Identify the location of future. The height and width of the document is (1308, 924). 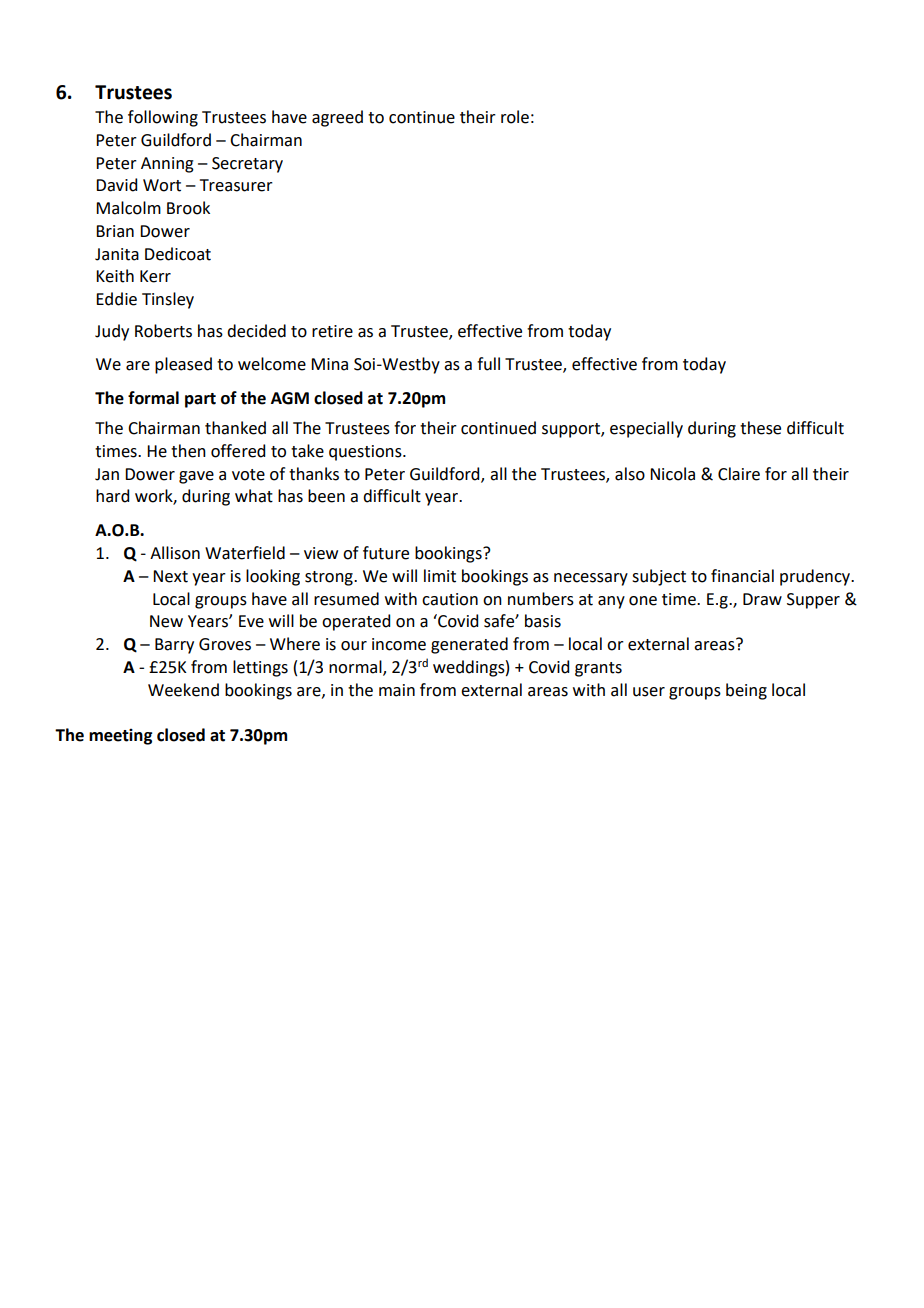
(386, 553).
